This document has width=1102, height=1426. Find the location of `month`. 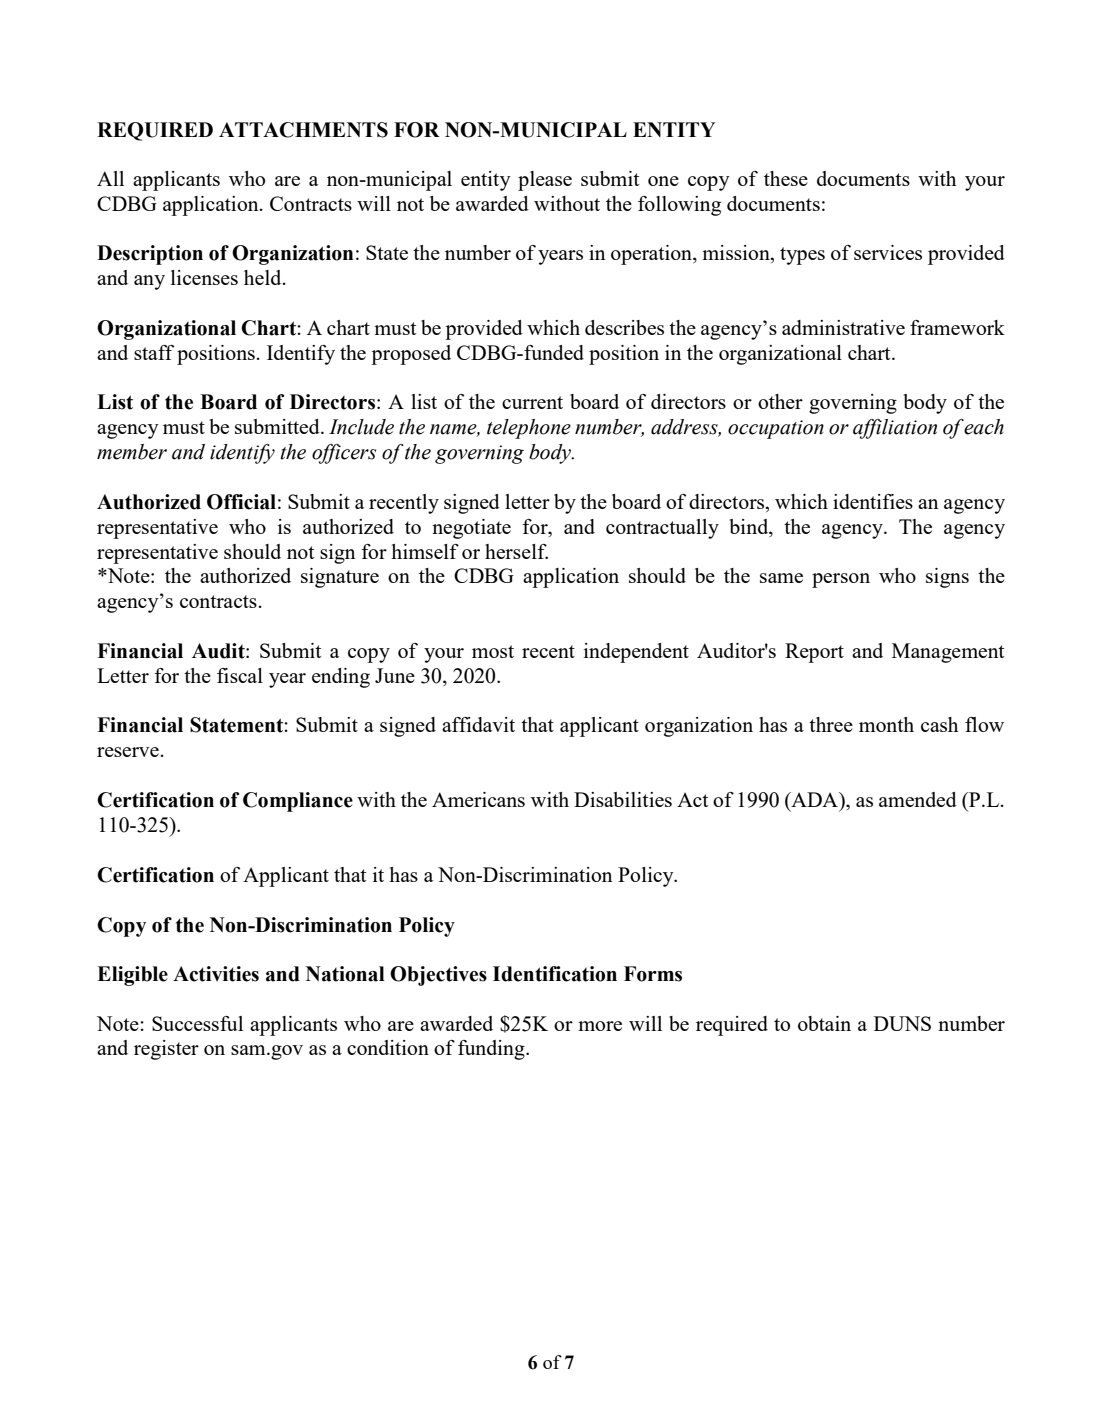

month is located at coordinates (886, 724).
